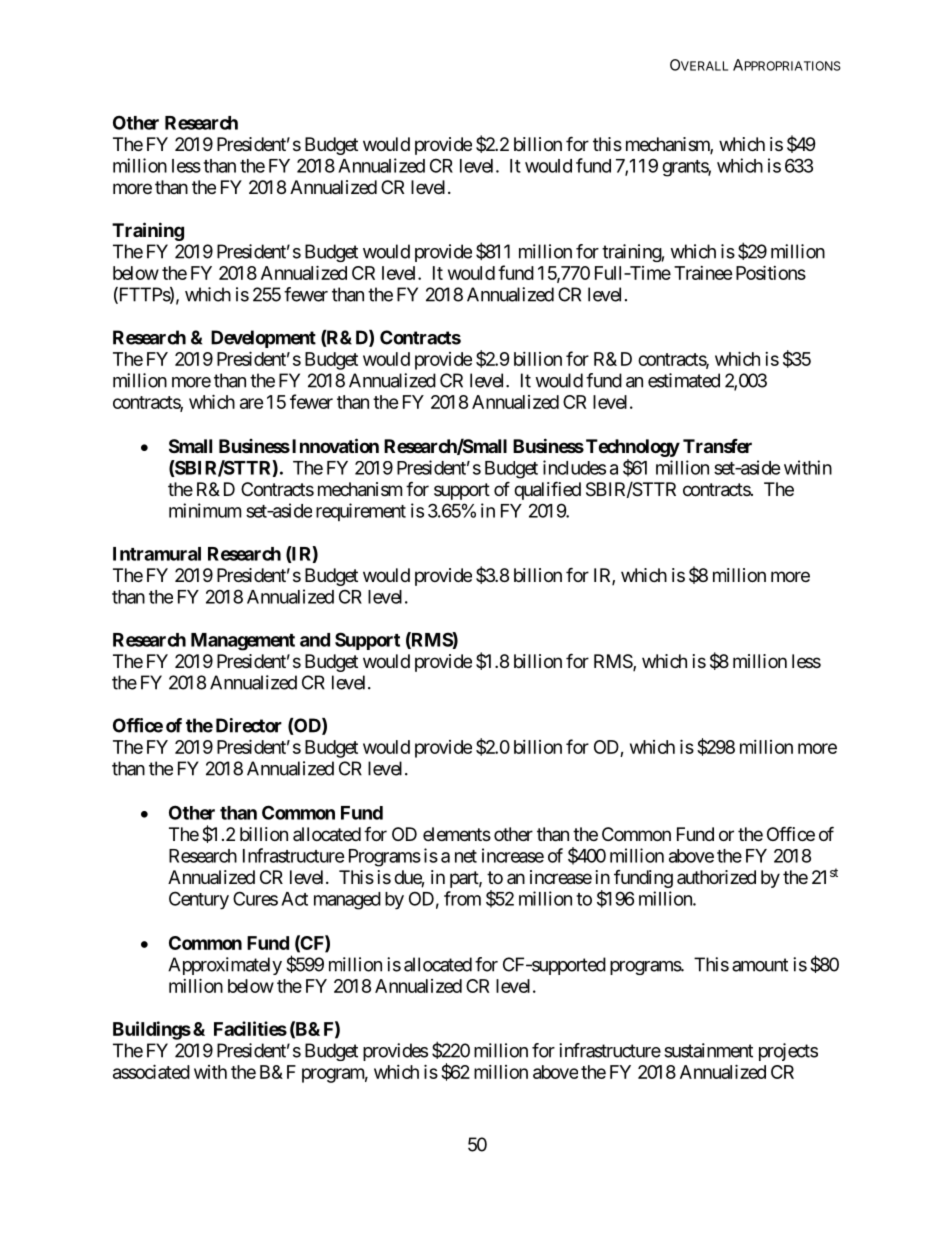 This document has height=1233, width=952. Describe the element at coordinates (243, 642) in the document. I see `Management` at that location.
